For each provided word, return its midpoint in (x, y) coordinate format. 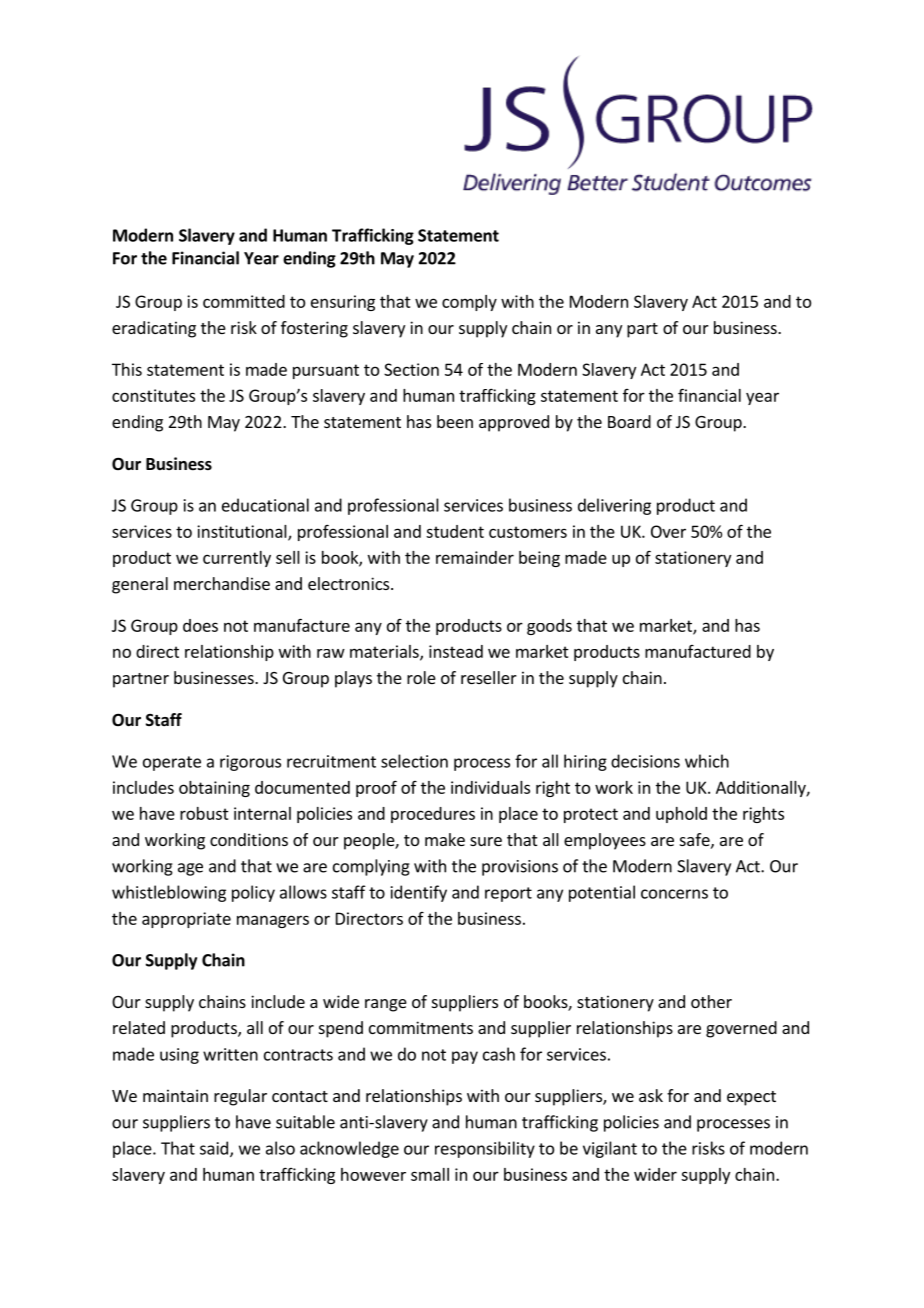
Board (629, 421)
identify (419, 893)
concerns (674, 894)
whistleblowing (169, 893)
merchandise (222, 583)
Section (411, 369)
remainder (475, 557)
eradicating (154, 329)
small (430, 1174)
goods (549, 627)
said (214, 1148)
